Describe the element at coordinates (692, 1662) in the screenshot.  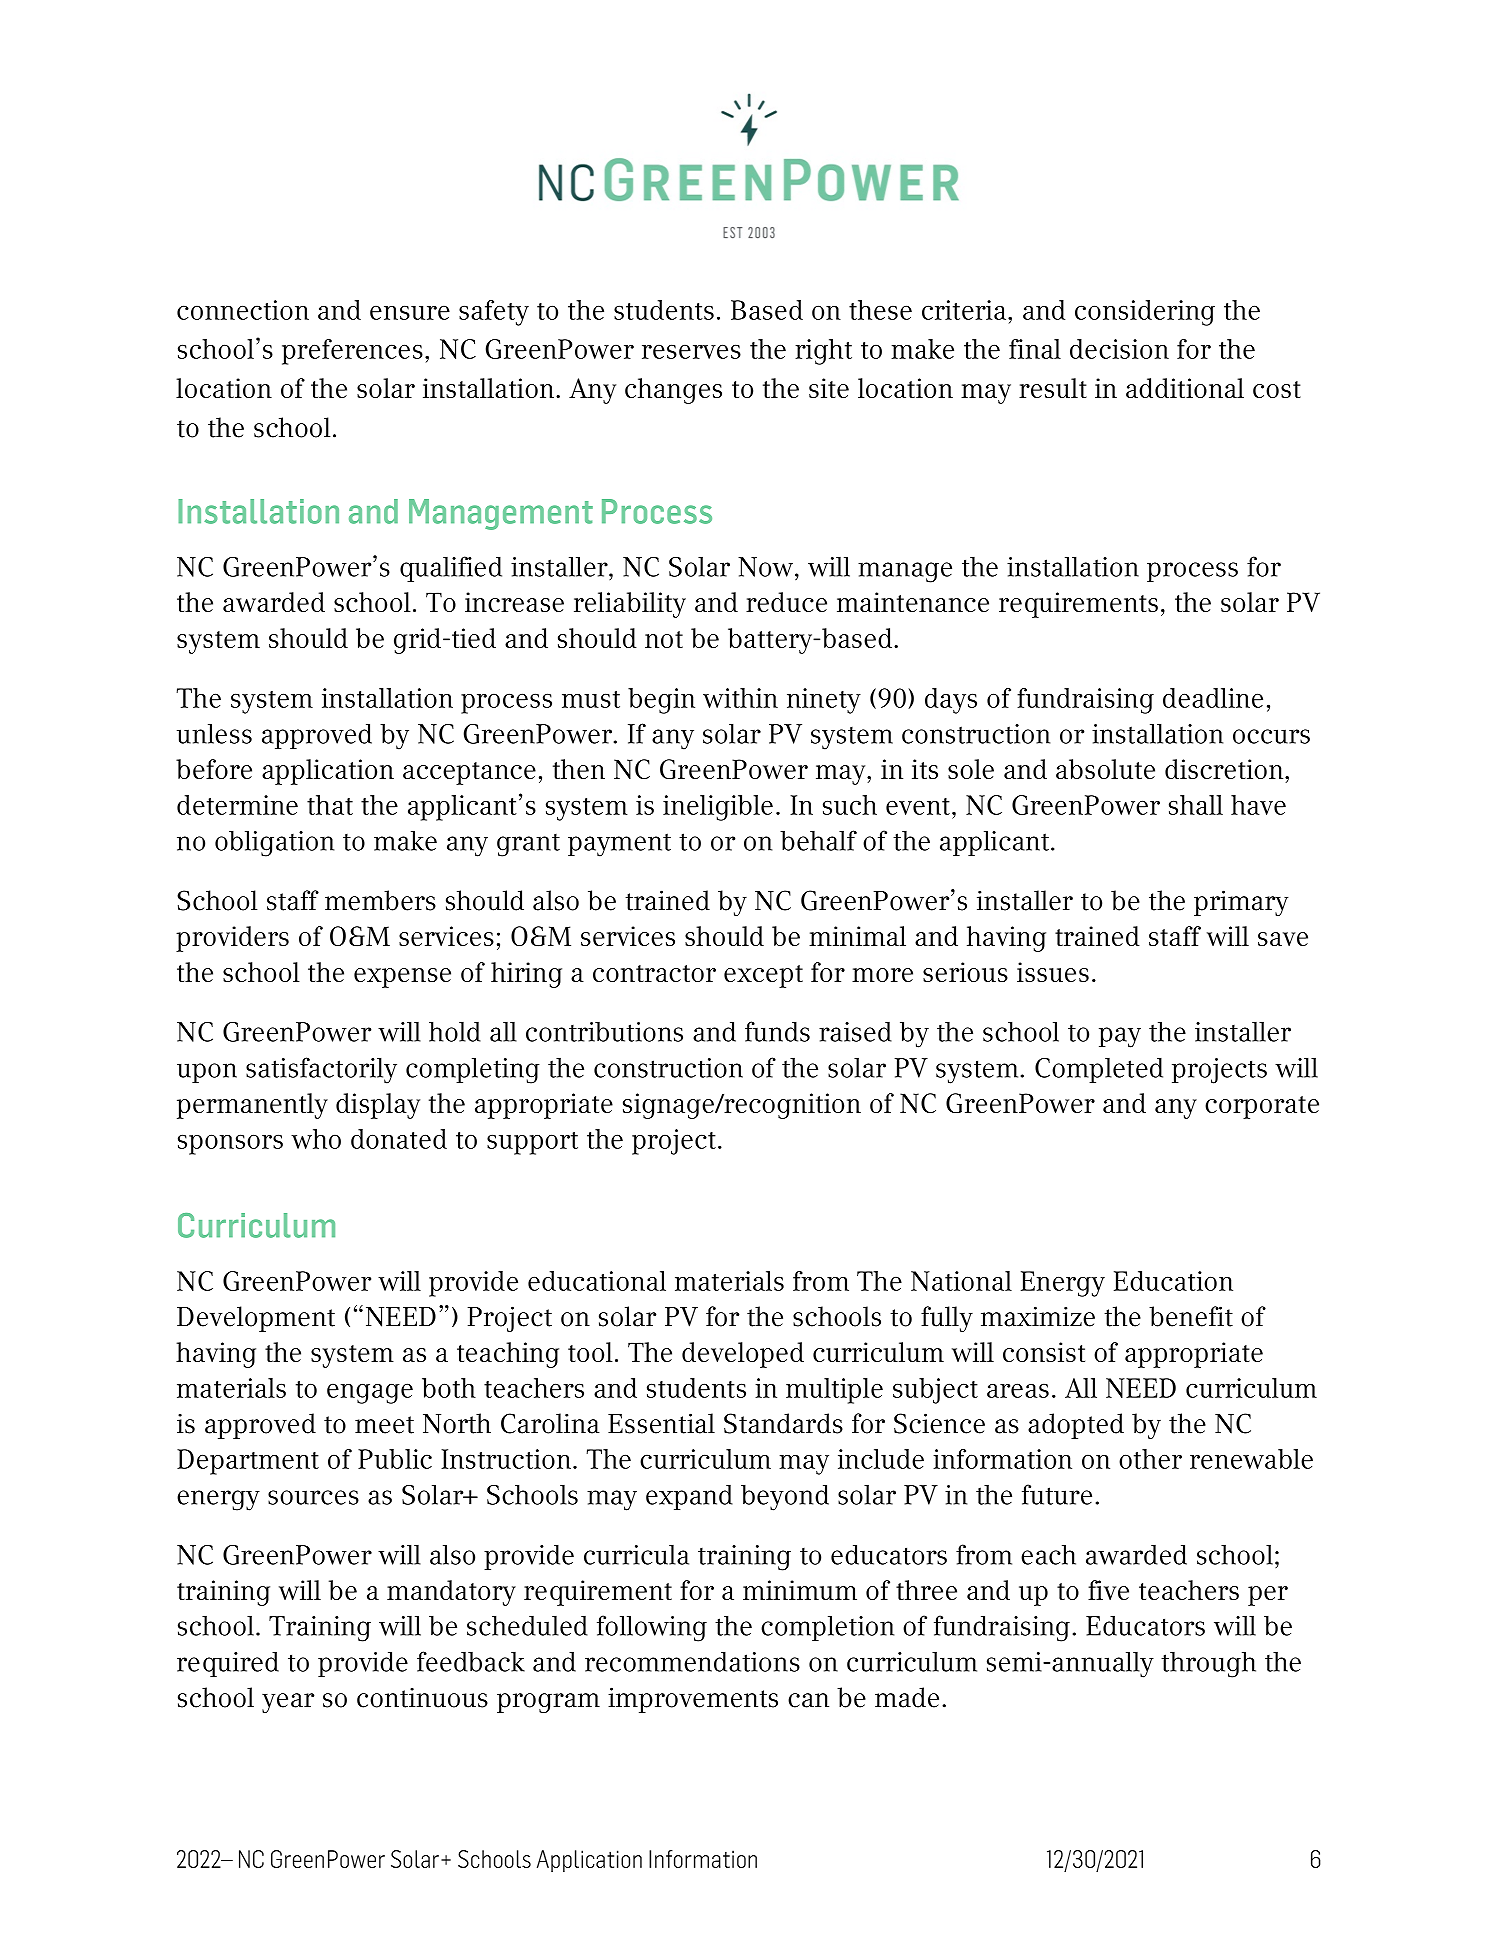
I see `recommendations` at that location.
